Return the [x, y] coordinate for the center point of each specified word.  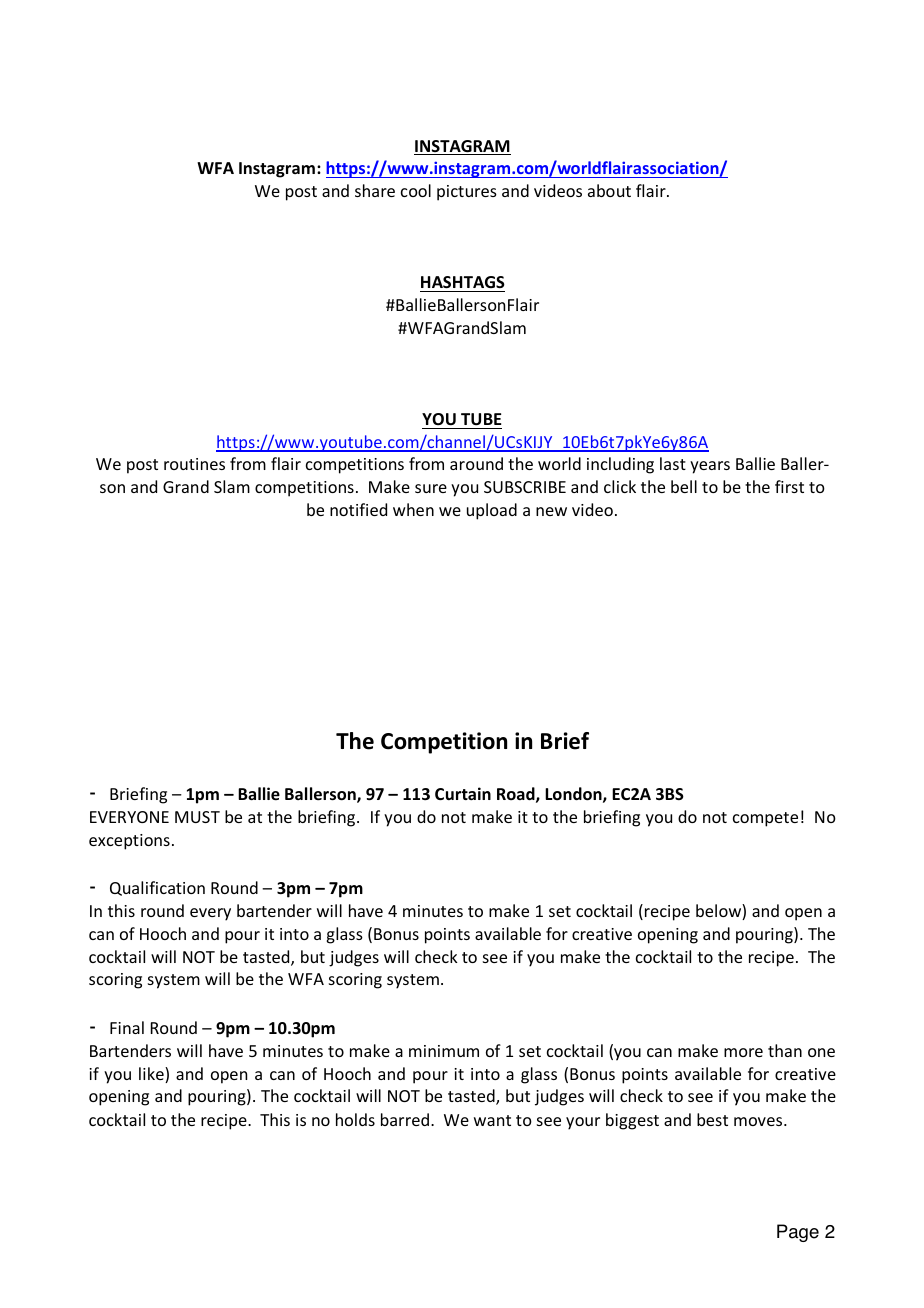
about [609, 190]
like [152, 1075]
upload [492, 511]
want [492, 1120]
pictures [467, 193]
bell [684, 486]
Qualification [157, 888]
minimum [444, 1051]
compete [765, 819]
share [375, 190]
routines [194, 464]
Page [798, 1233]
